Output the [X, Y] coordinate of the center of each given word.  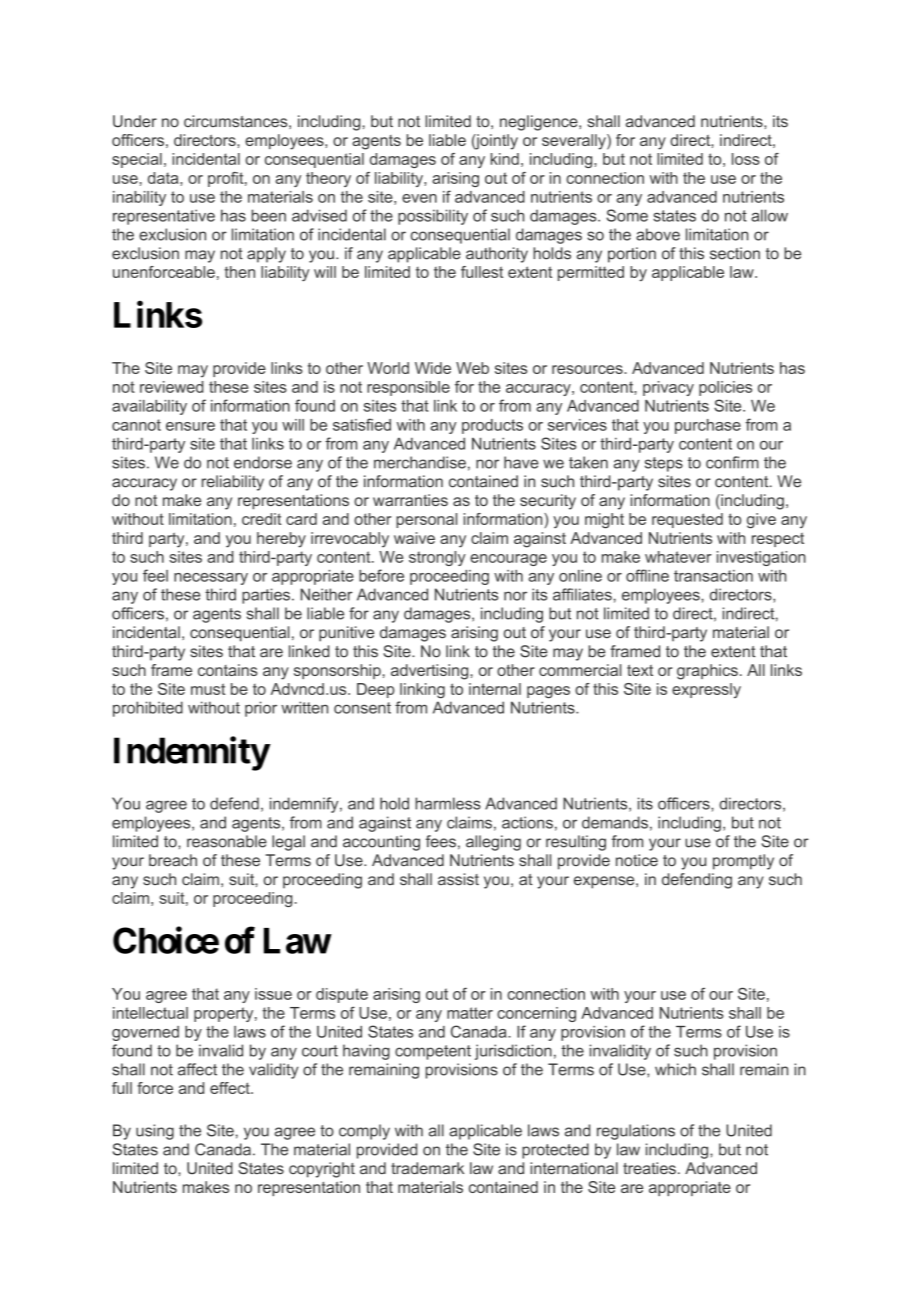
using [155, 1132]
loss [746, 159]
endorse [263, 462]
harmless [448, 803]
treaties [649, 1168]
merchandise [420, 462]
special [137, 160]
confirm [732, 462]
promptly [743, 862]
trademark [427, 1168]
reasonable [227, 841]
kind [505, 159]
